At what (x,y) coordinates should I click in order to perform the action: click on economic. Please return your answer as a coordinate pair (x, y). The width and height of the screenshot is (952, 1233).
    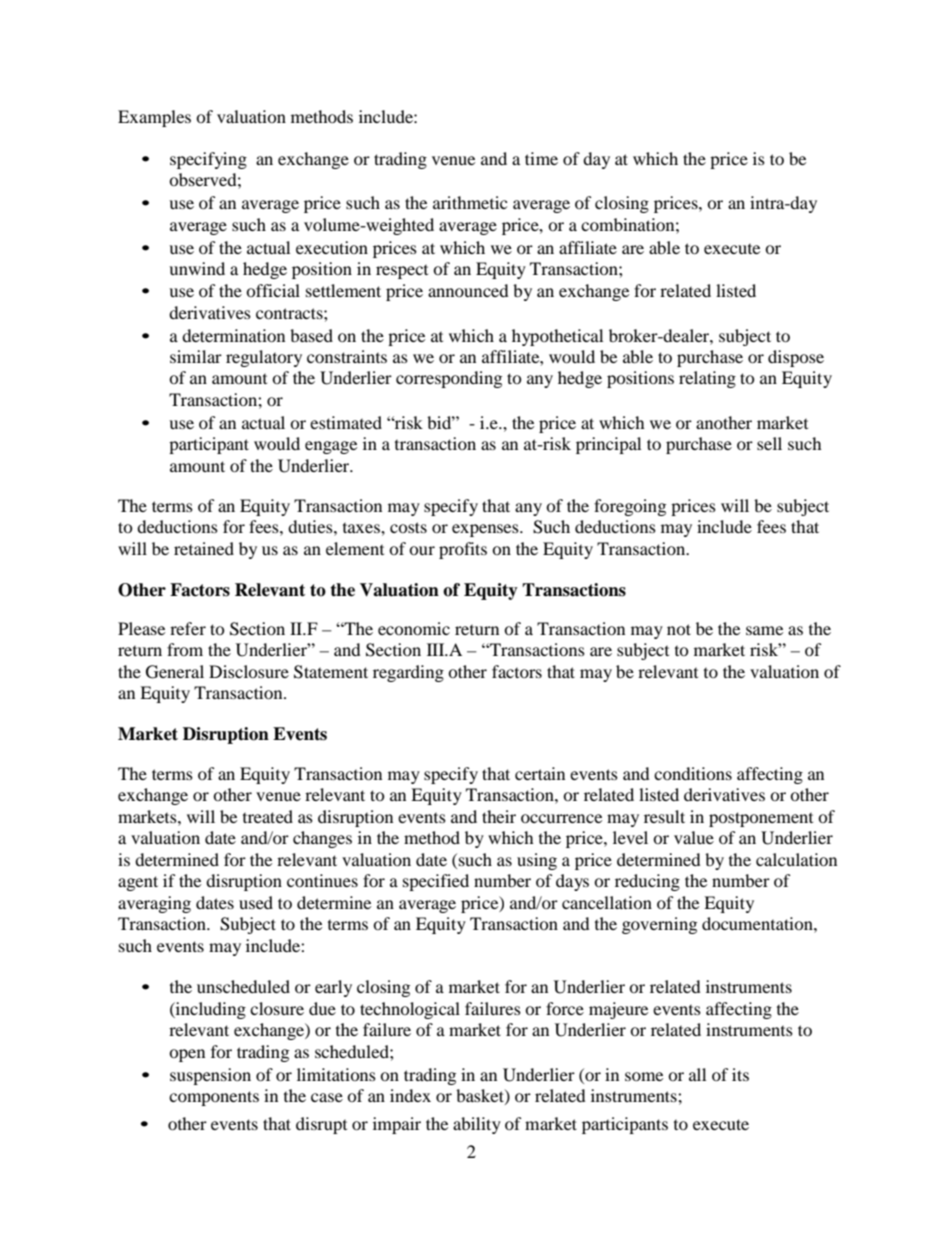
    Looking at the image, I should click on (414, 628).
